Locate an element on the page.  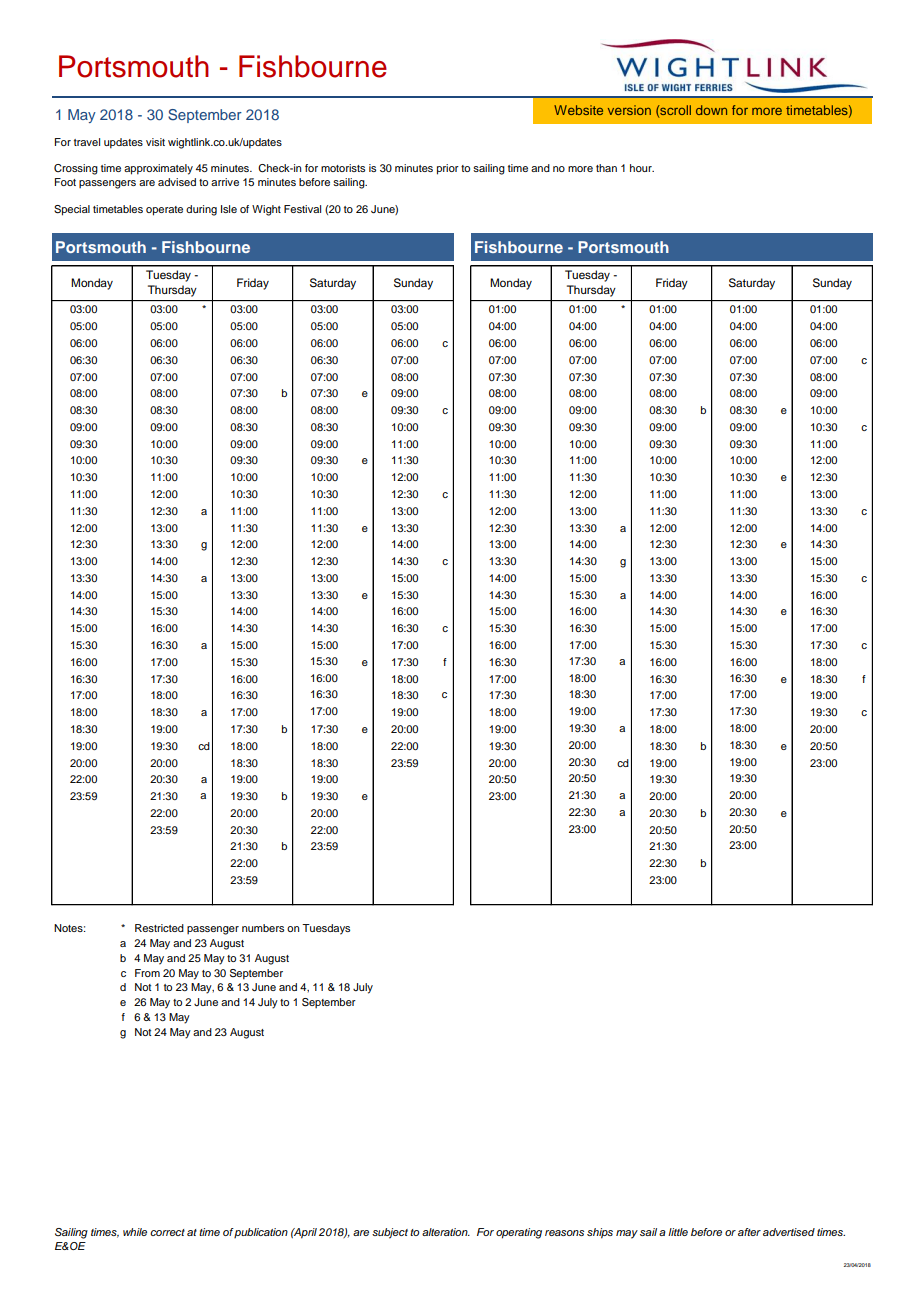
correct is located at coordinates (167, 1232).
